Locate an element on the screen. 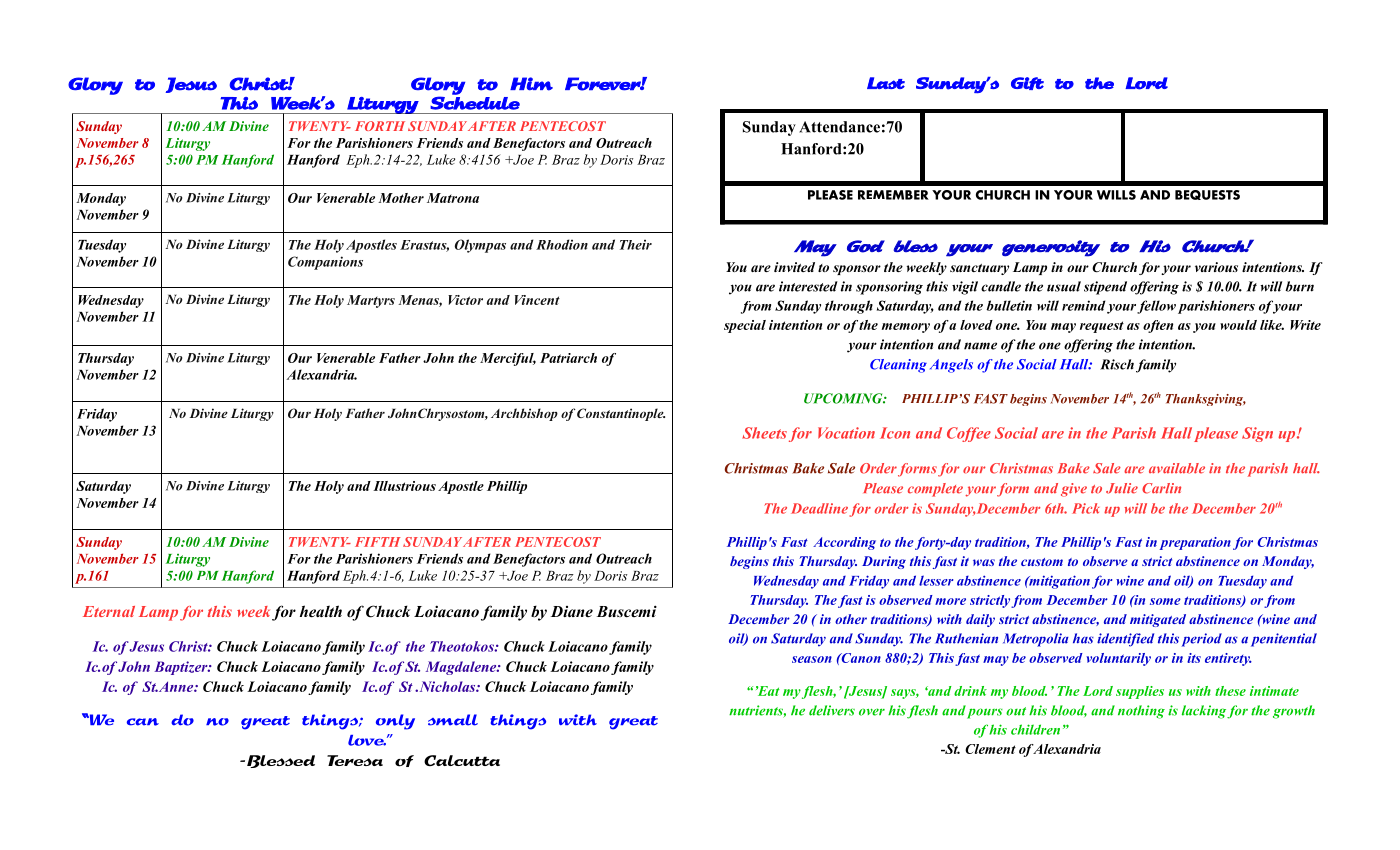  Illustrious is located at coordinates (404, 486).
